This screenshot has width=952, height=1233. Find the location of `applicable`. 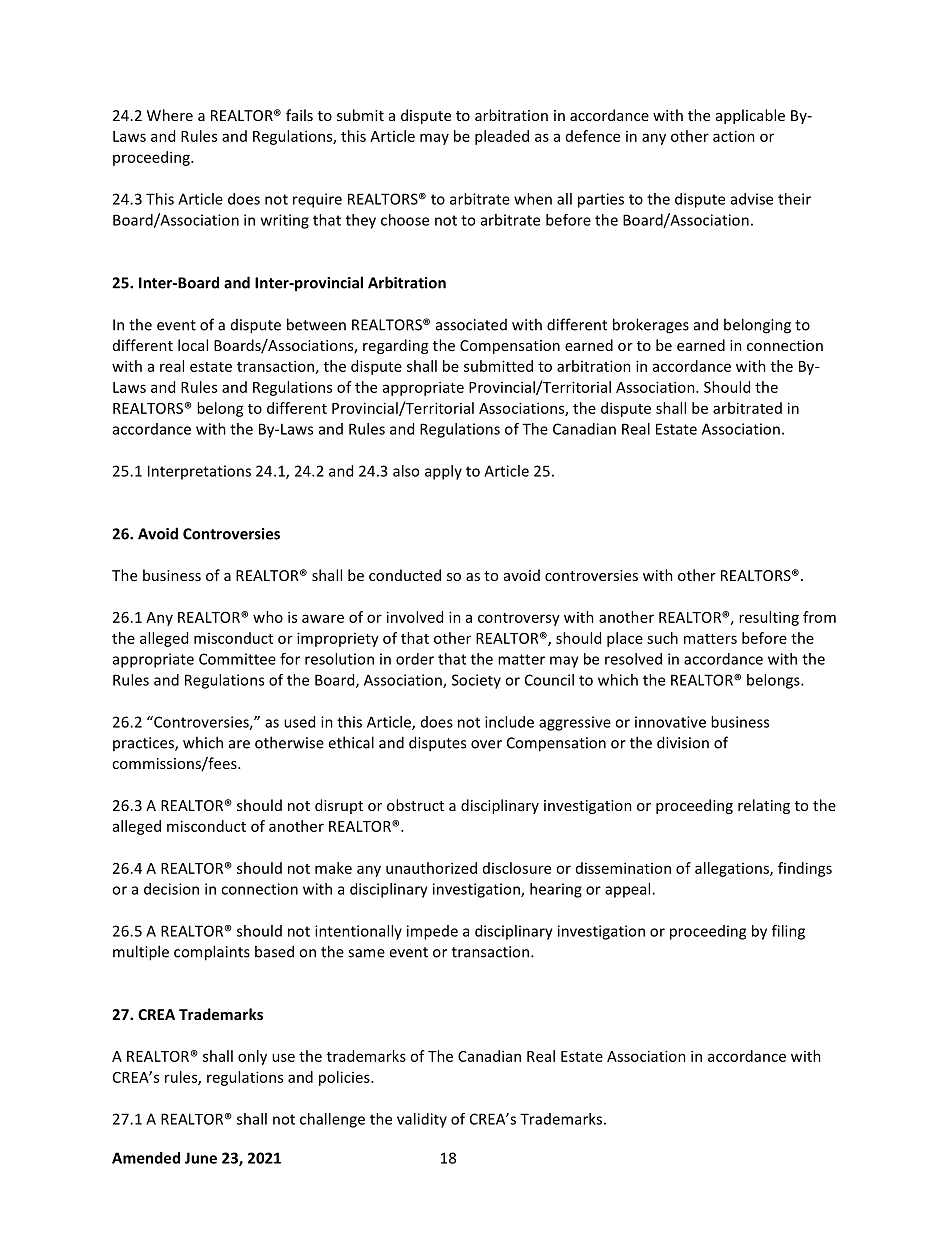

applicable is located at coordinates (750, 116).
